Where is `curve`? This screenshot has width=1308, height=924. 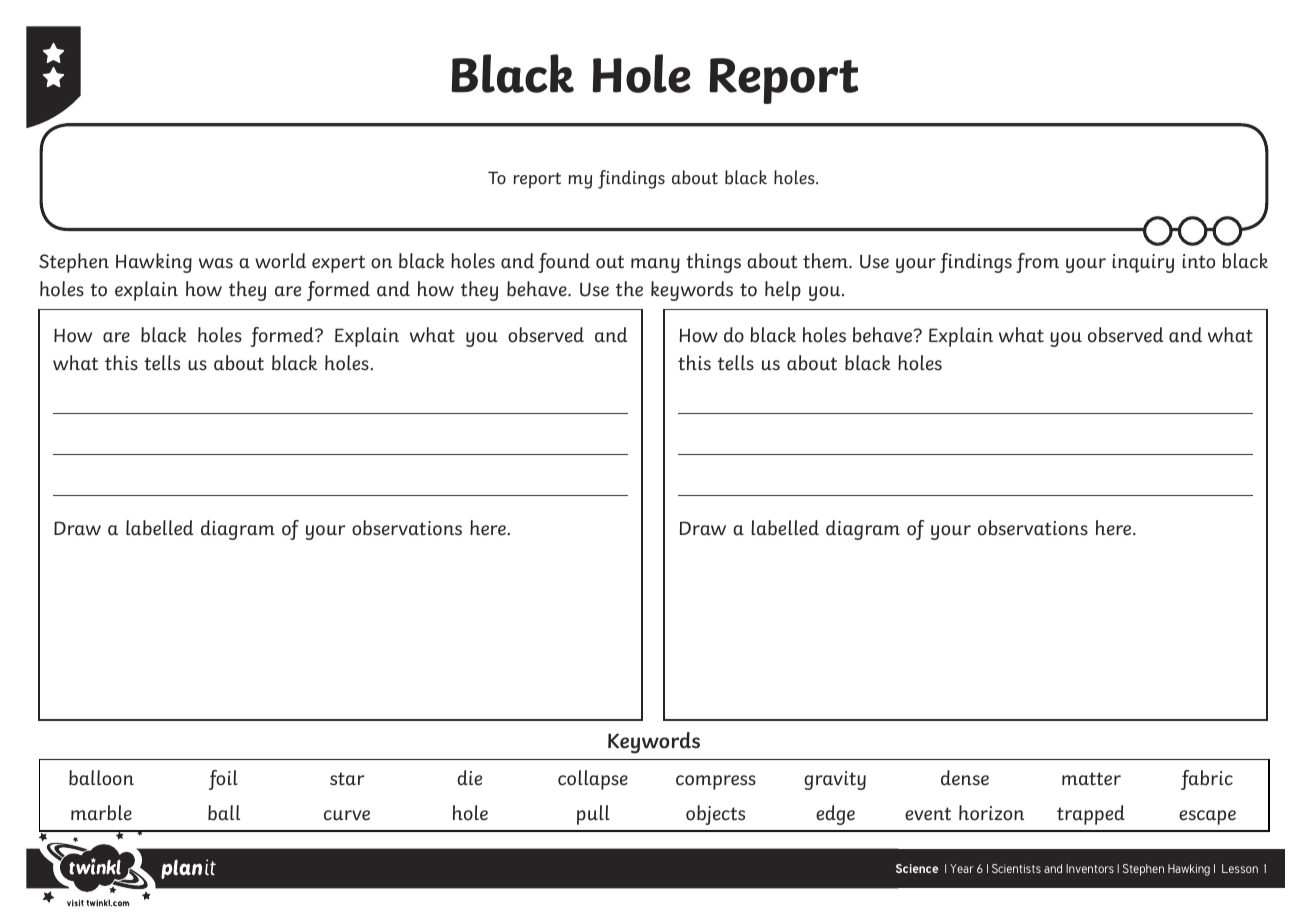 curve is located at coordinates (347, 815).
